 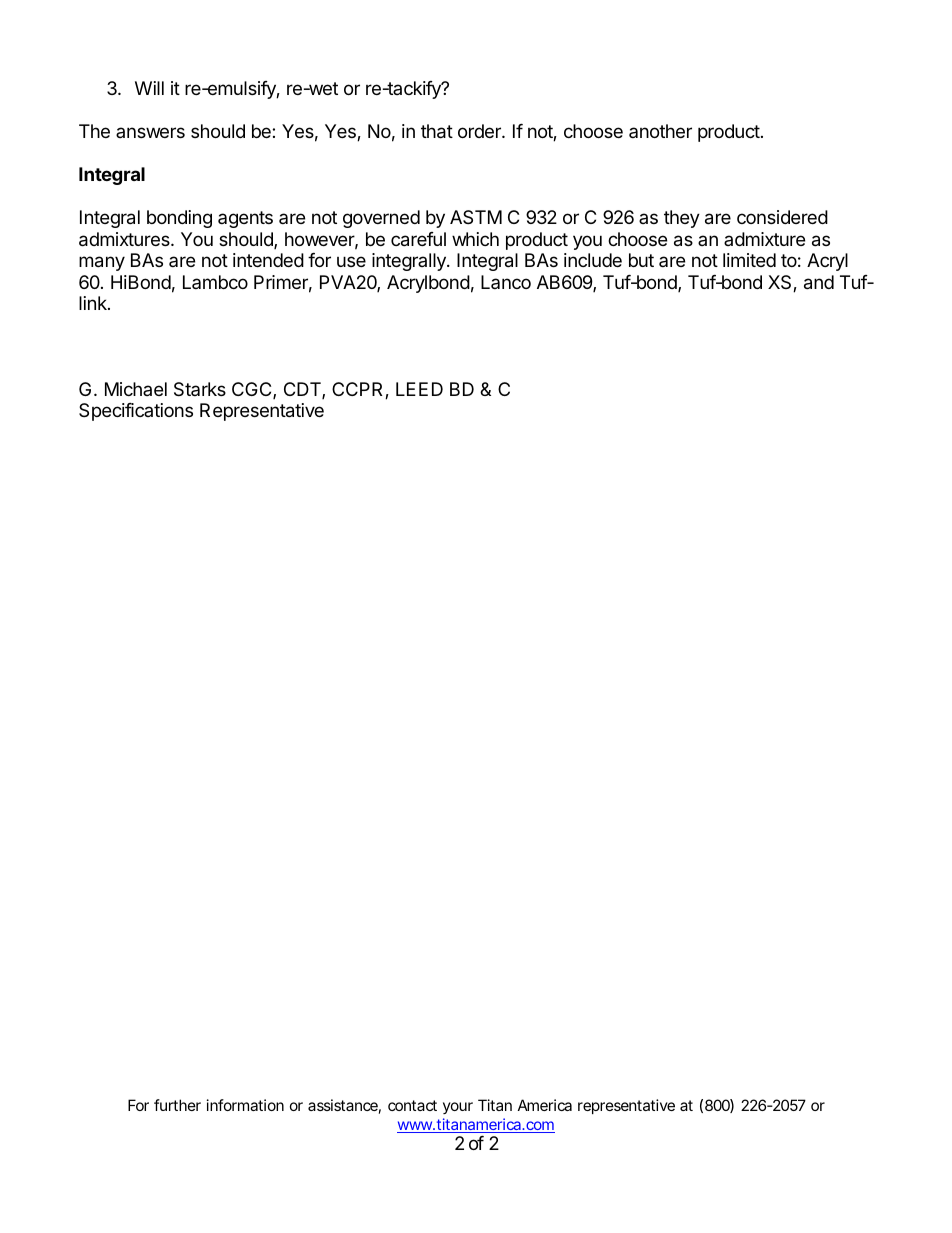 I want to click on your, so click(x=458, y=1108).
